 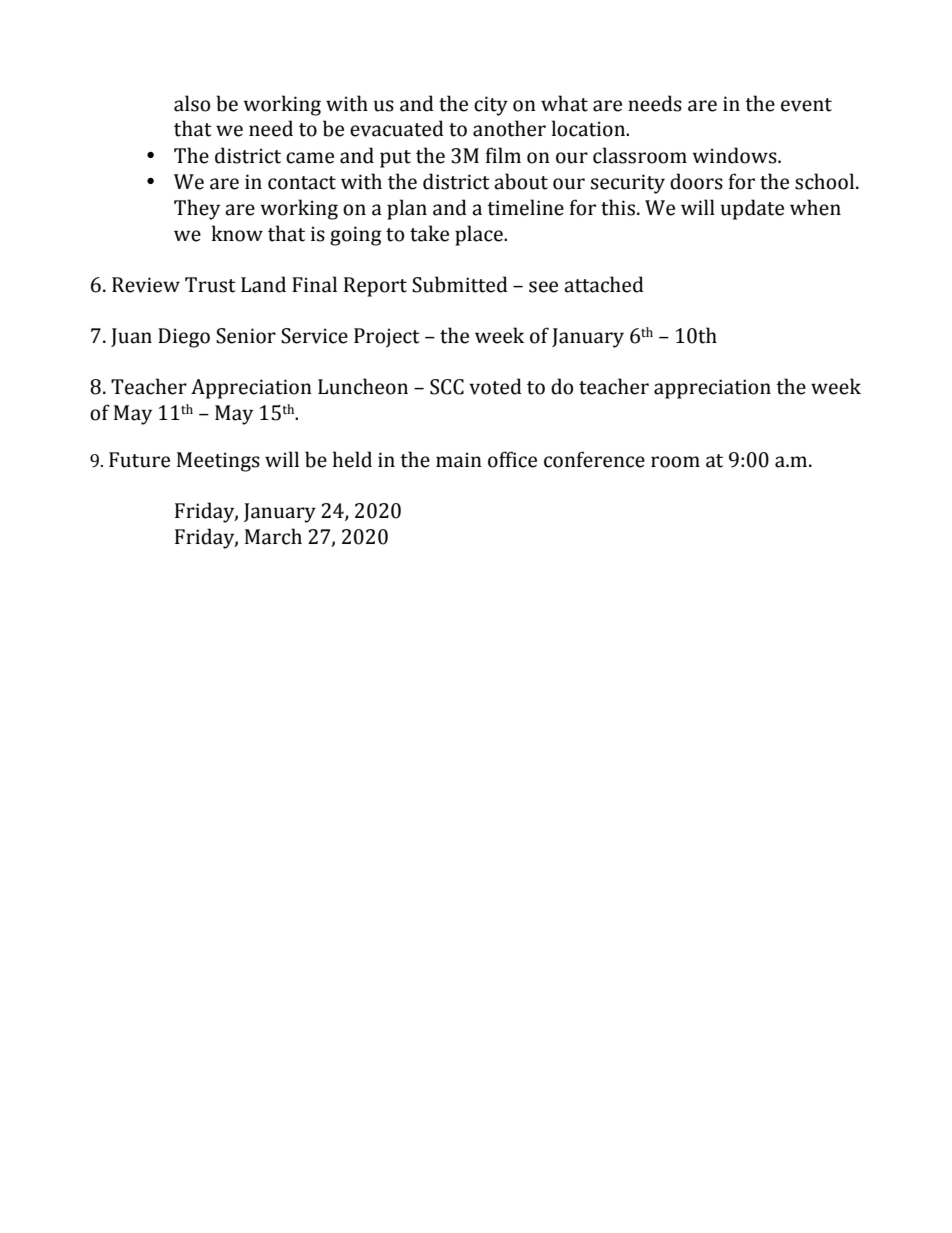 I want to click on main, so click(x=459, y=460).
